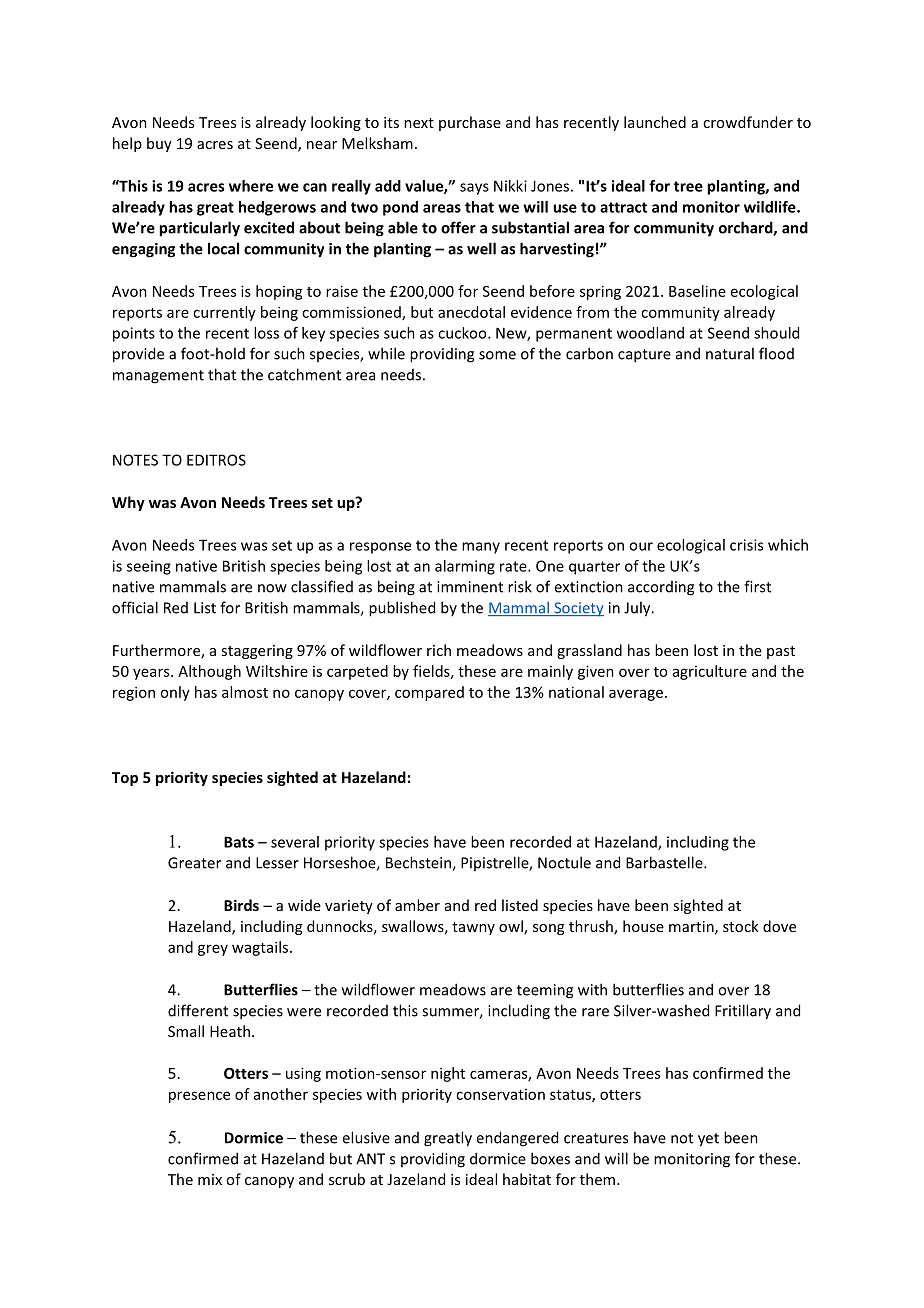 This screenshot has height=1308, width=924. What do you see at coordinates (210, 1179) in the screenshot?
I see `mix` at bounding box center [210, 1179].
